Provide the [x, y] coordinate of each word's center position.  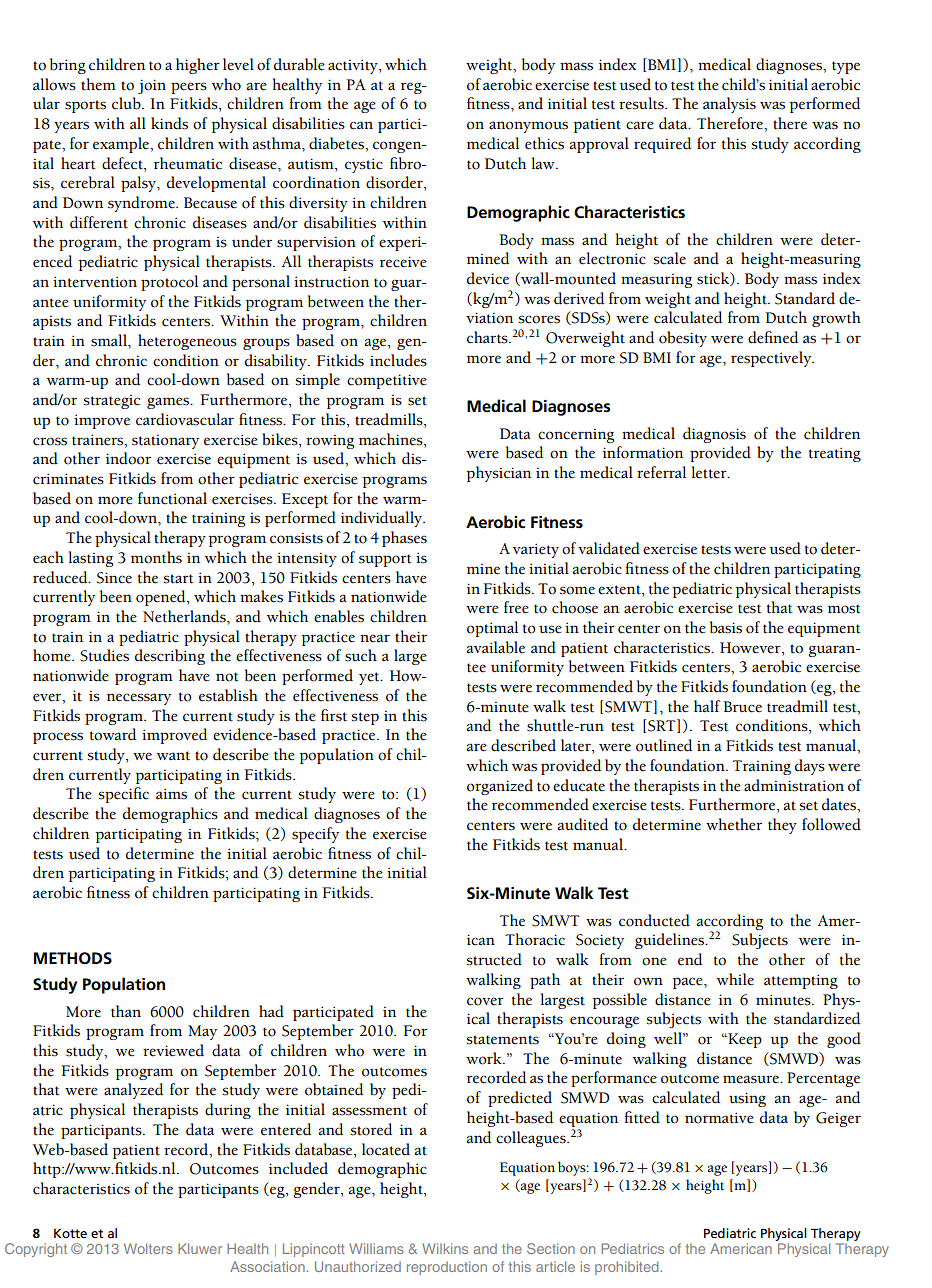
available [496, 647]
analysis [729, 105]
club [127, 103]
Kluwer [200, 1248]
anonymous [528, 127]
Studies [104, 655]
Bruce [742, 707]
